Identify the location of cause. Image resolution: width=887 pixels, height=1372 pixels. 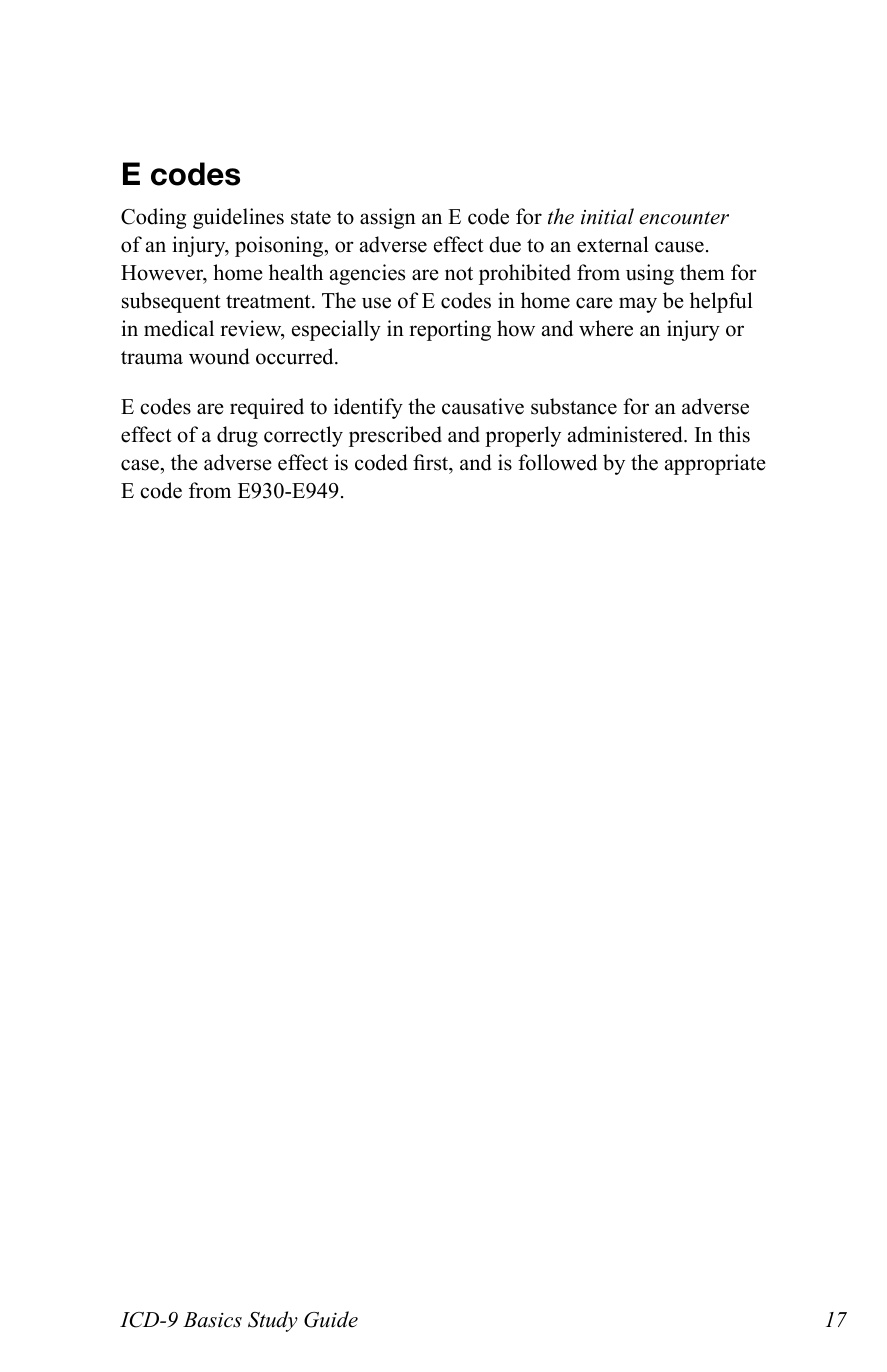
(679, 247).
